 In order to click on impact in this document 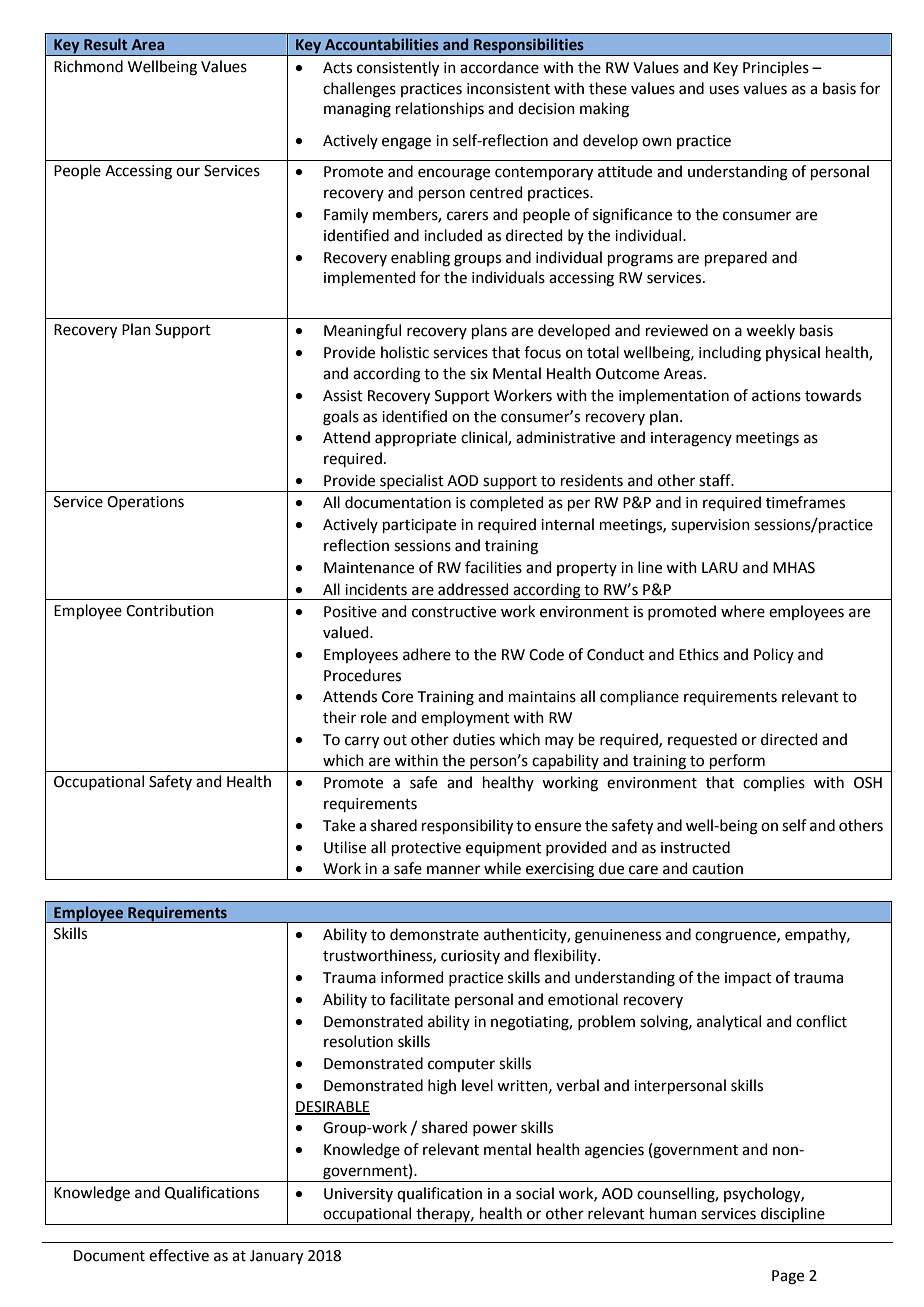, I will do `click(748, 979)`.
